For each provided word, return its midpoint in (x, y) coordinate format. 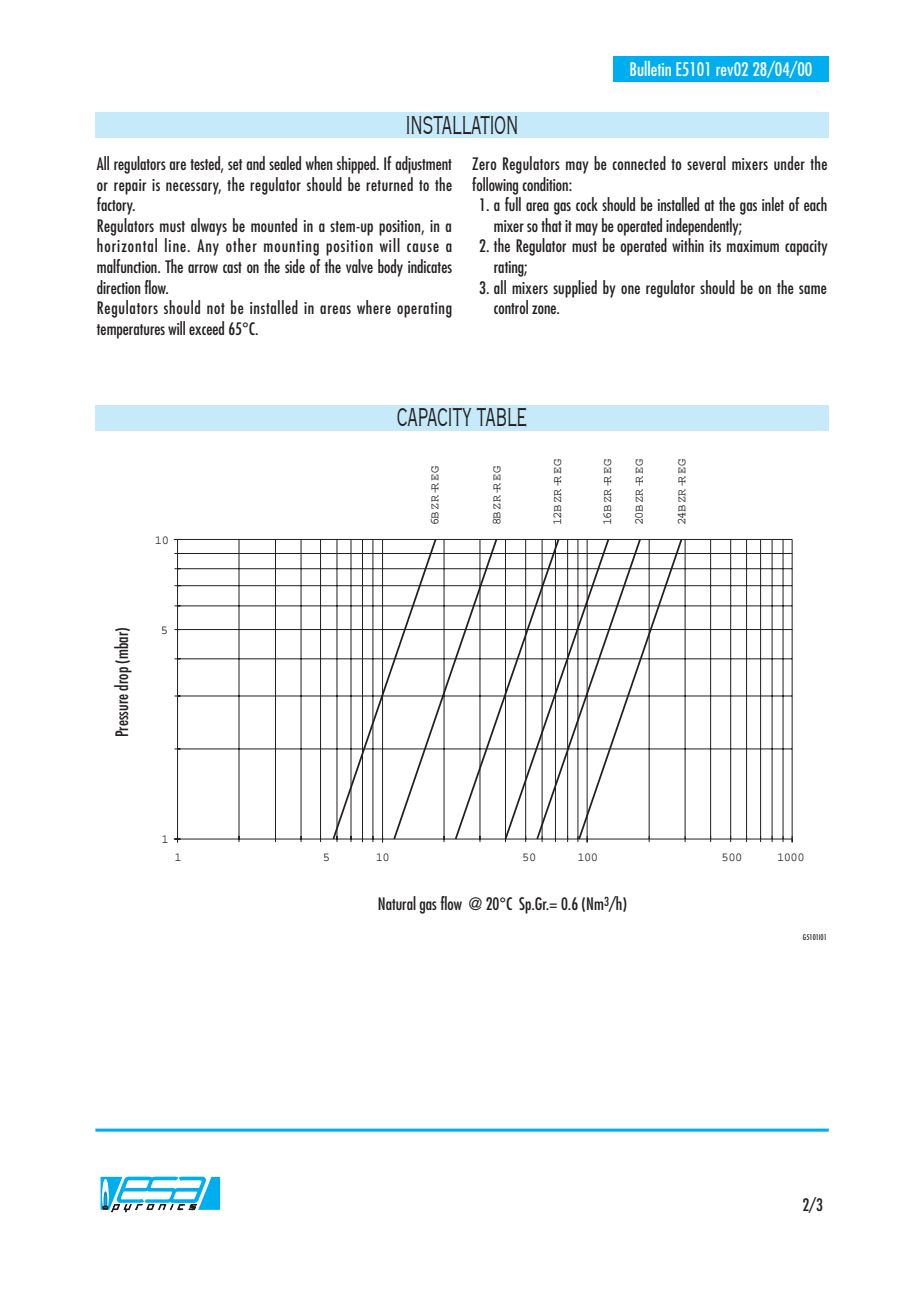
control (511, 307)
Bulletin (650, 68)
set (235, 164)
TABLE (501, 417)
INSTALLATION (462, 125)
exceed (206, 328)
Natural (397, 903)
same (813, 289)
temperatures (131, 331)
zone (545, 309)
